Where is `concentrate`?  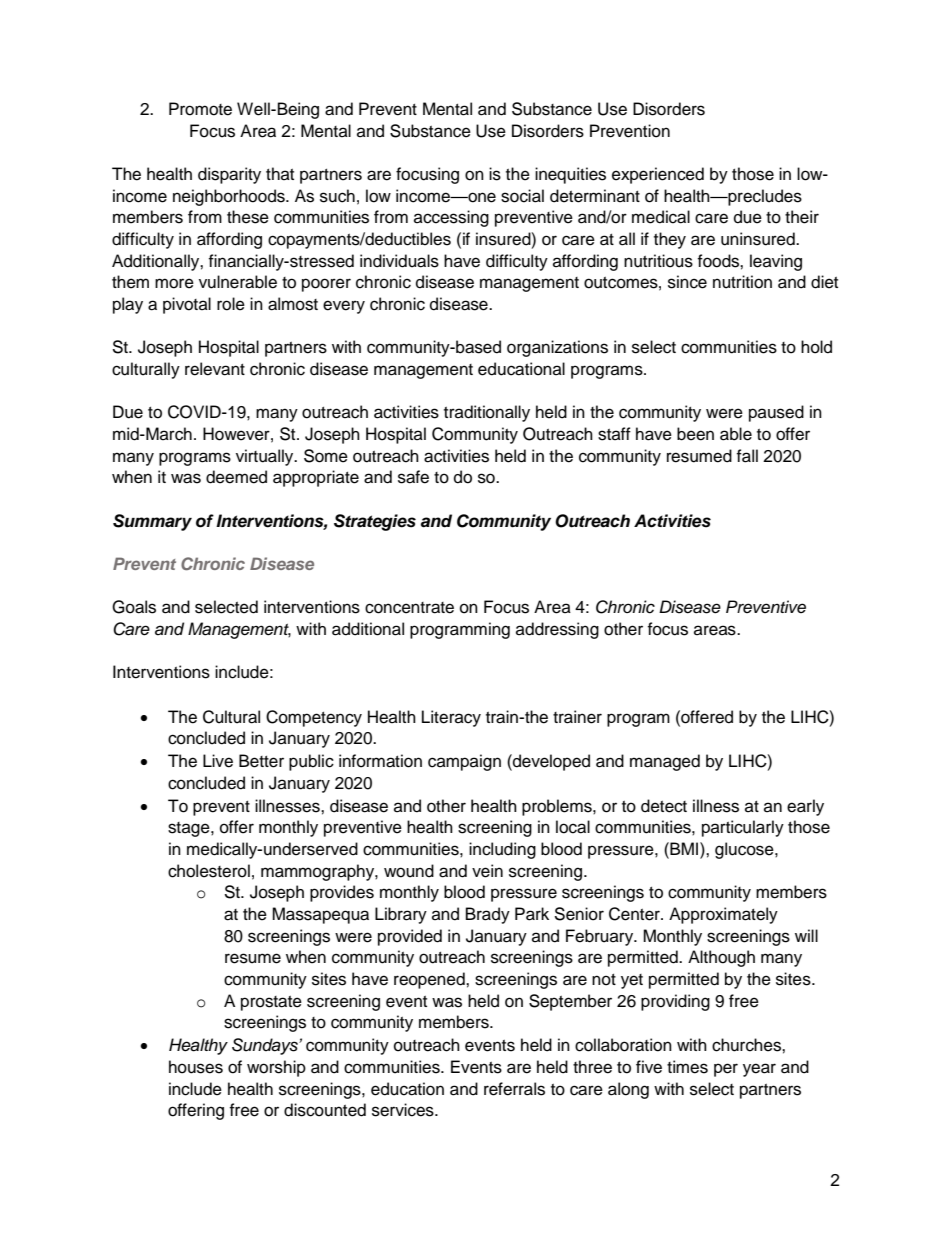 concentrate is located at coordinates (409, 608).
